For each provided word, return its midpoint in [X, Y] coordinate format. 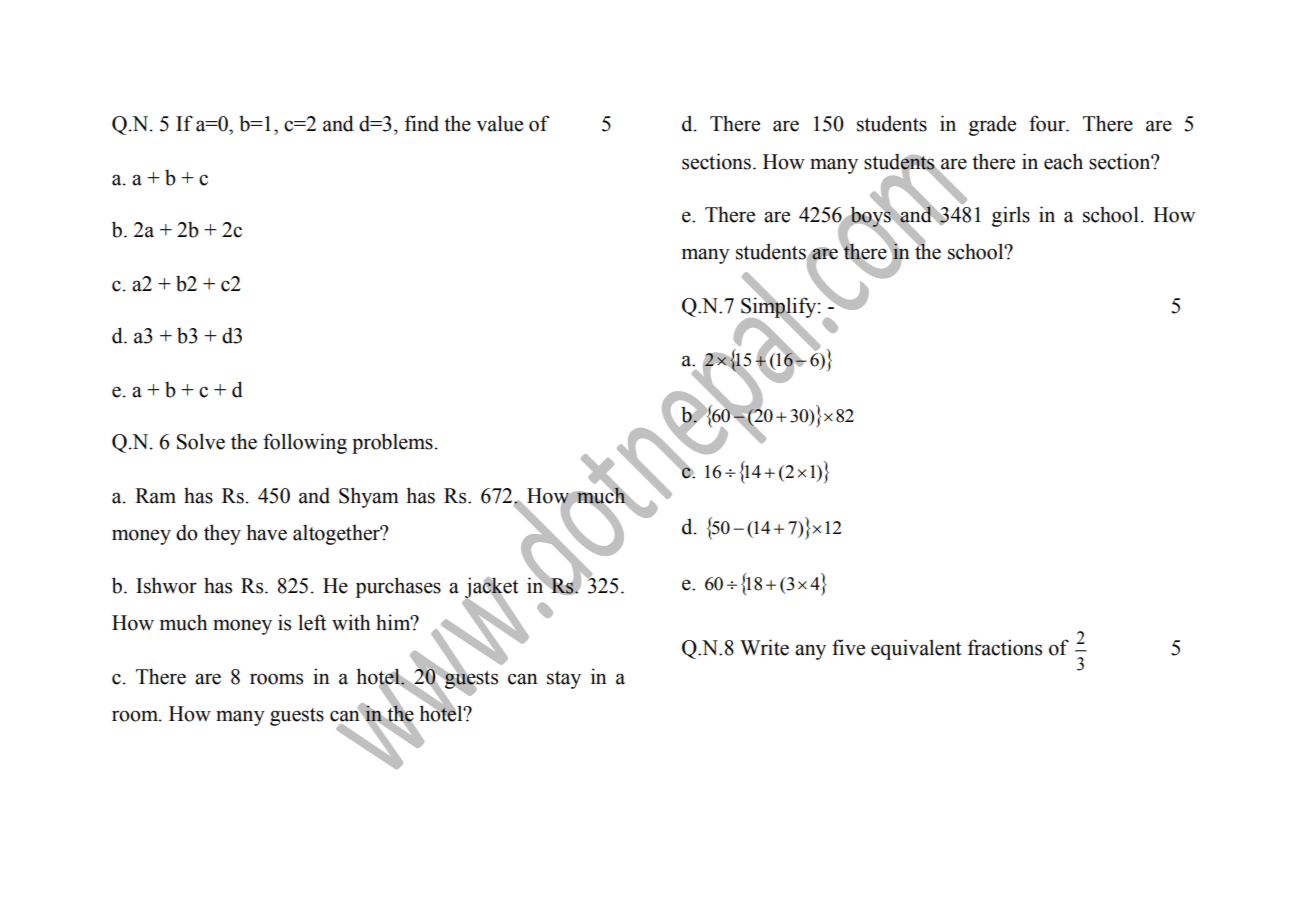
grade [992, 125]
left [312, 622]
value [499, 123]
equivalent [916, 649]
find [422, 123]
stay [564, 680]
